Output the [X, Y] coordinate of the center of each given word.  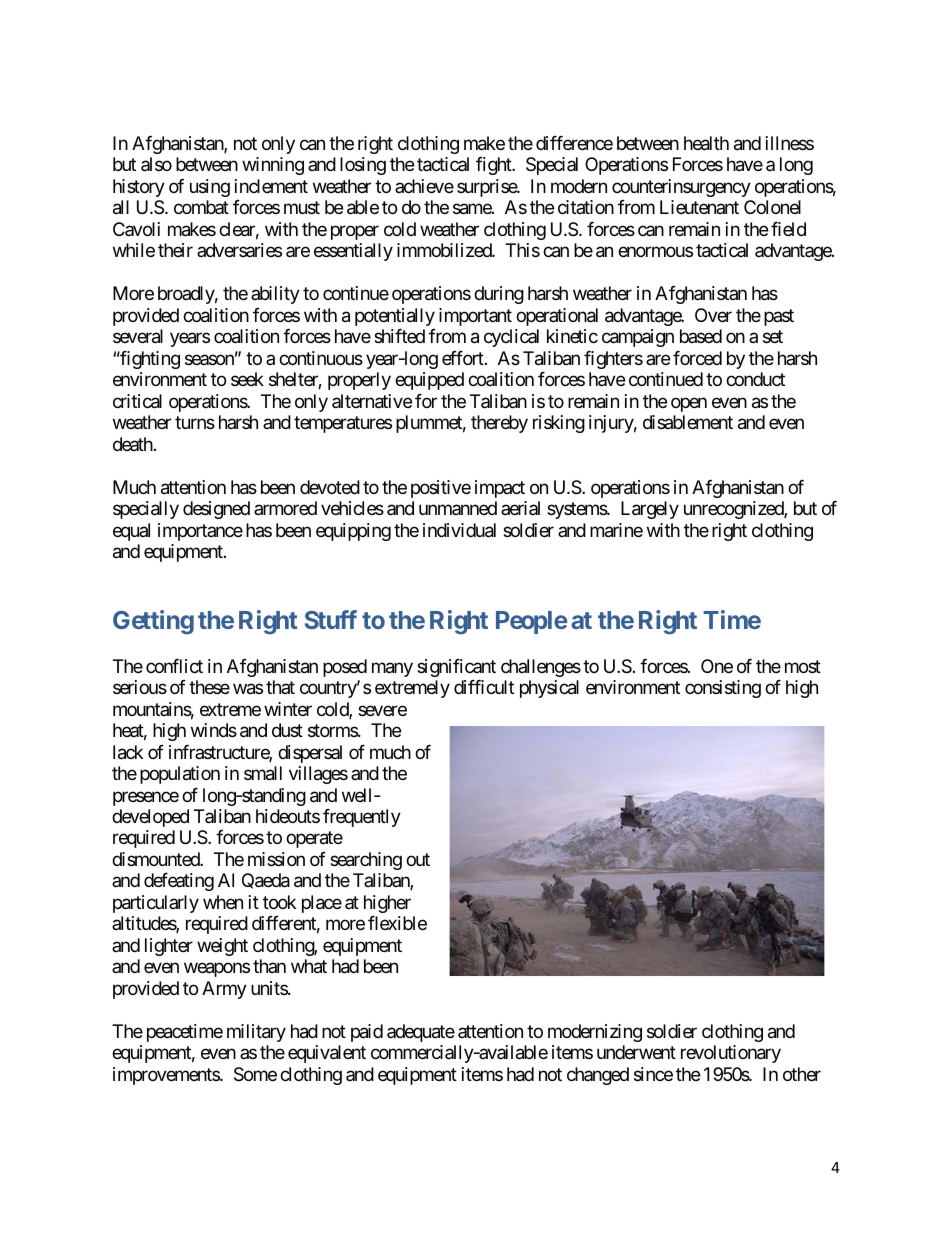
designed [216, 510]
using [210, 188]
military [256, 1033]
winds [214, 730]
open [689, 404]
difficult [484, 687]
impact [500, 489]
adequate [421, 1033]
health [706, 143]
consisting [723, 689]
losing [363, 166]
